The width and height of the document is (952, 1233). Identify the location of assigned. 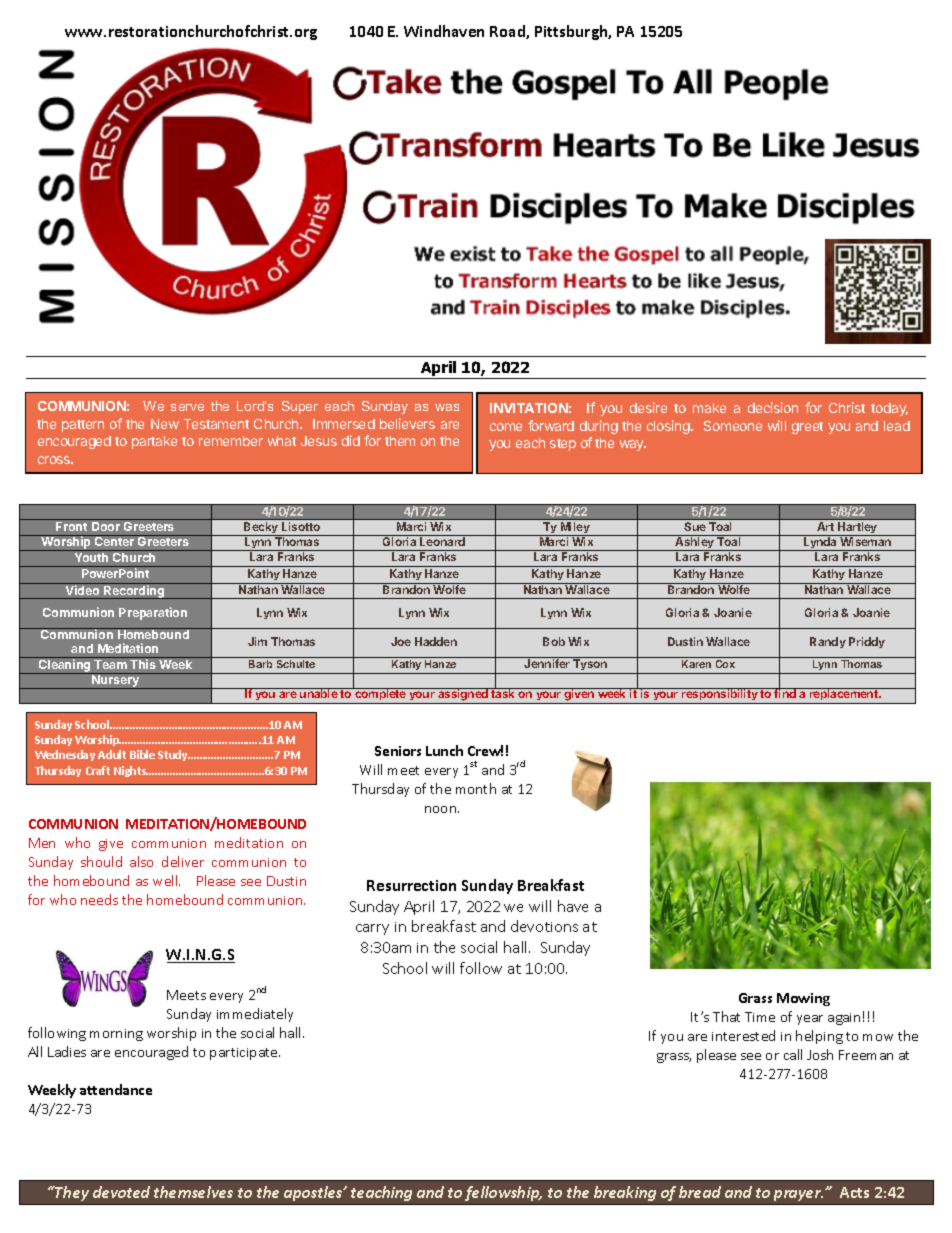
(463, 696).
